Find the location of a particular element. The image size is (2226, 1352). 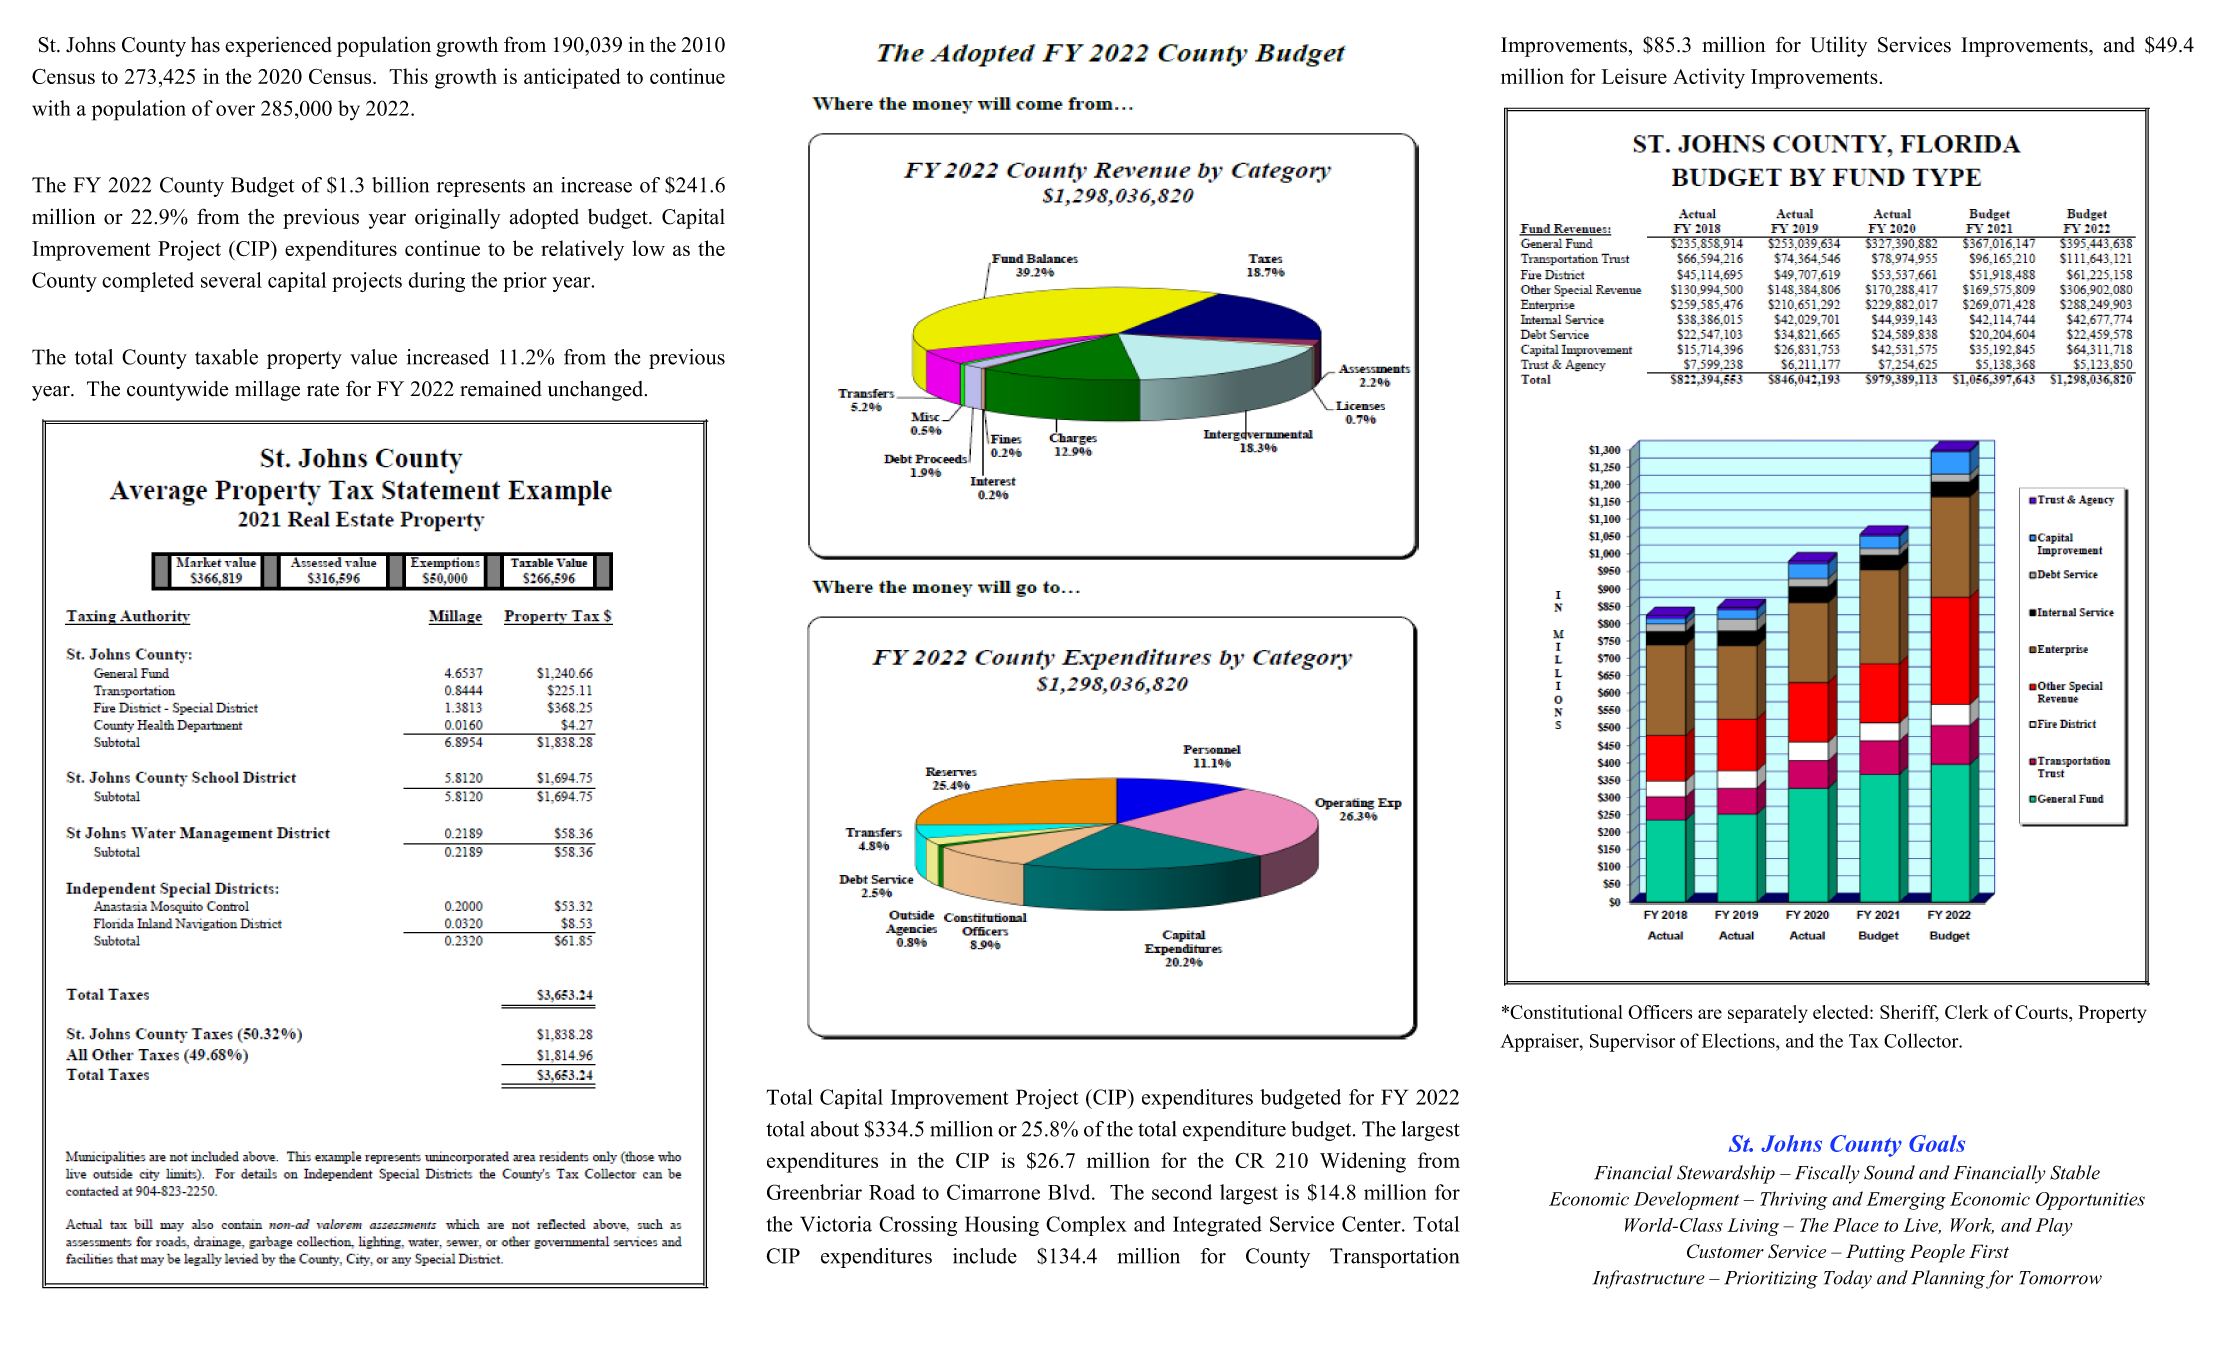

over is located at coordinates (235, 110).
